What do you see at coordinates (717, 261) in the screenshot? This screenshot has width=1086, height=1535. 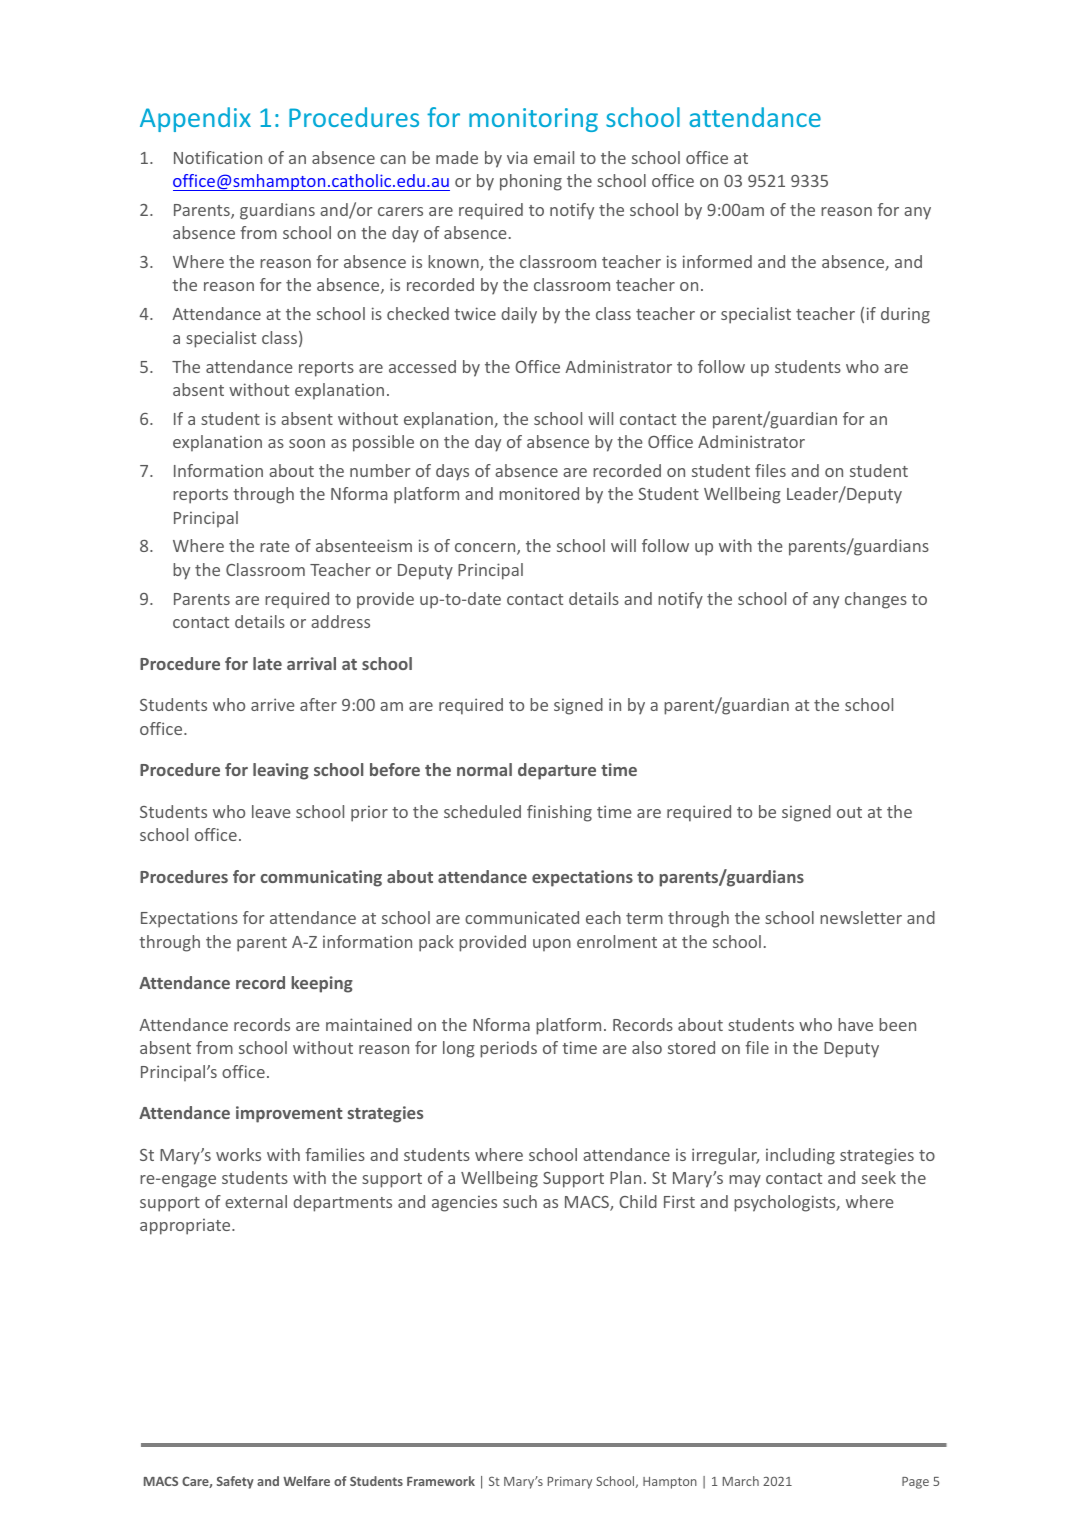 I see `informed` at bounding box center [717, 261].
